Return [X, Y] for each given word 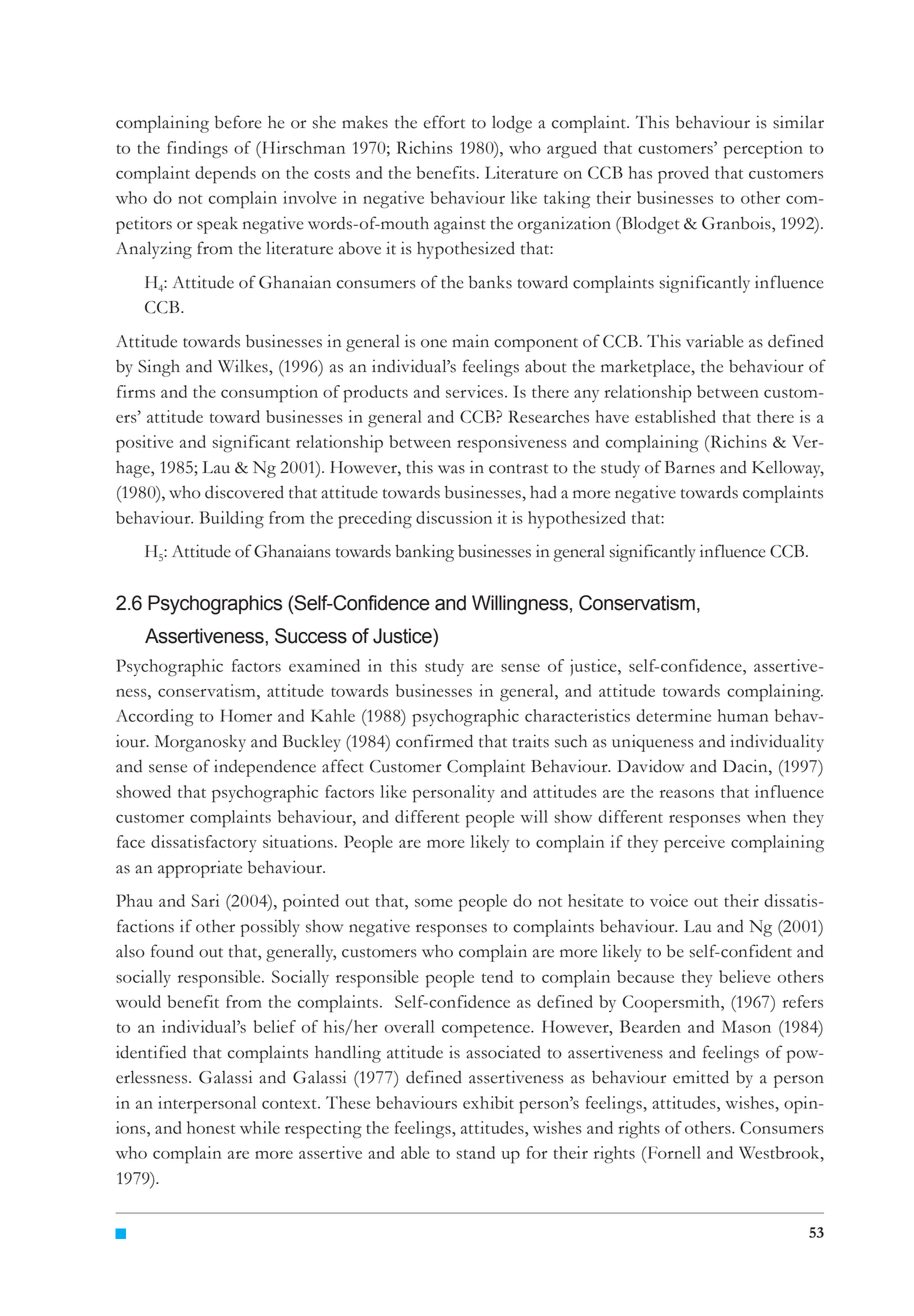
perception [763, 150]
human [743, 715]
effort [444, 122]
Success [311, 636]
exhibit [488, 1102]
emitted [701, 1077]
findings [197, 149]
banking [424, 553]
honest [211, 1127]
